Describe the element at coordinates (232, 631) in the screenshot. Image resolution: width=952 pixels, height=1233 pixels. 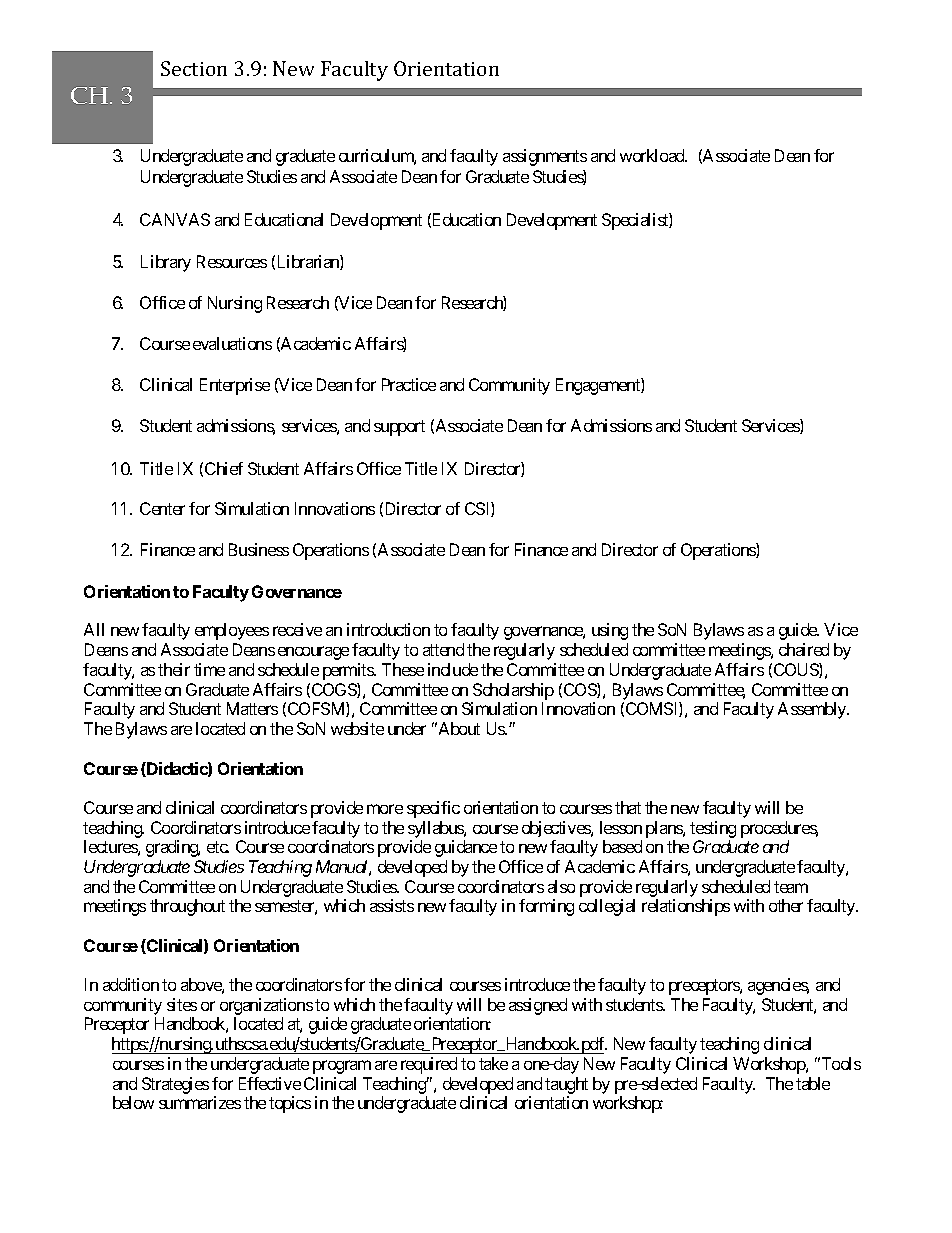
I see `employees` at that location.
